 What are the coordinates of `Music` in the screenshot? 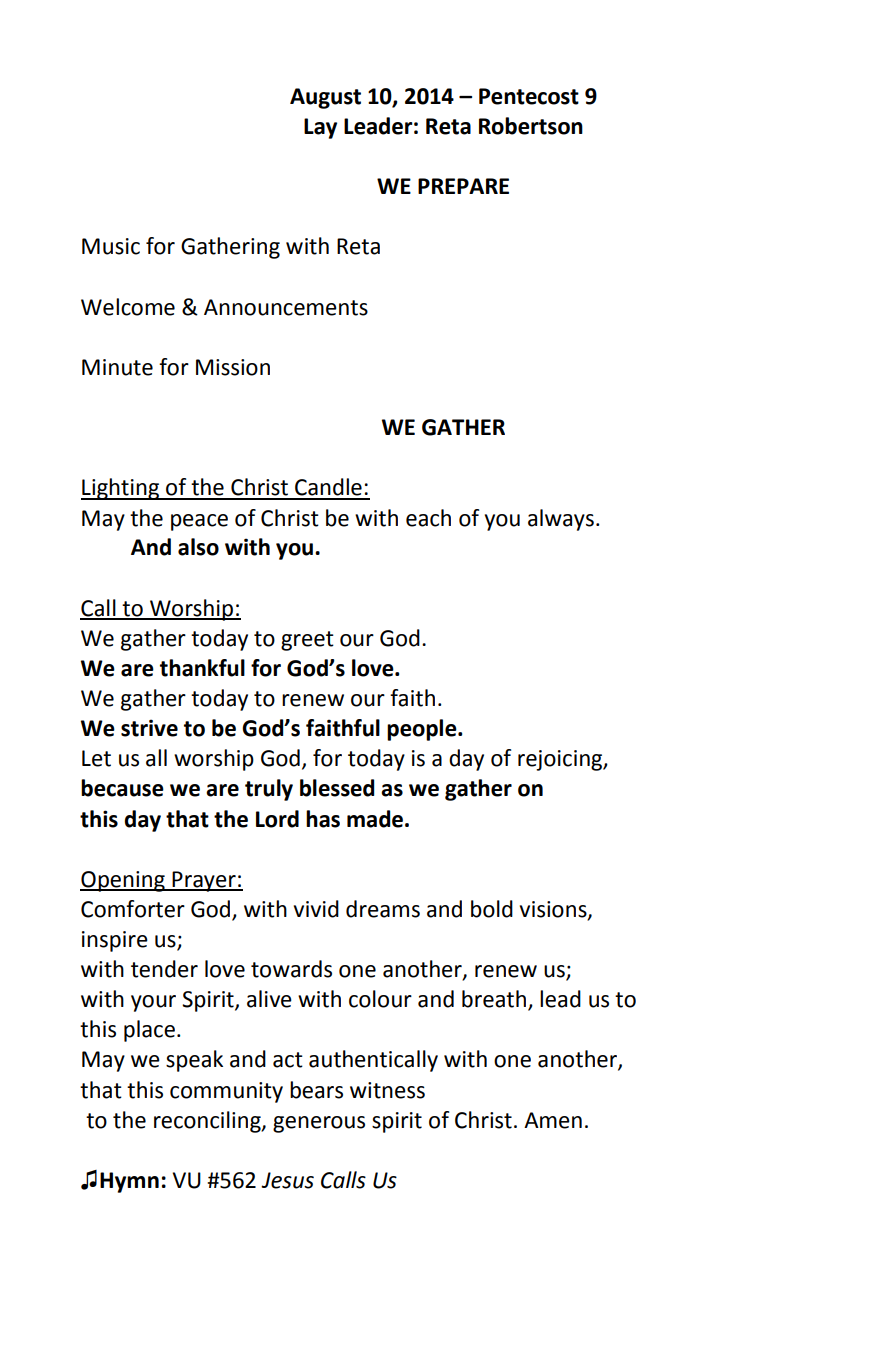 It's located at (111, 246).
